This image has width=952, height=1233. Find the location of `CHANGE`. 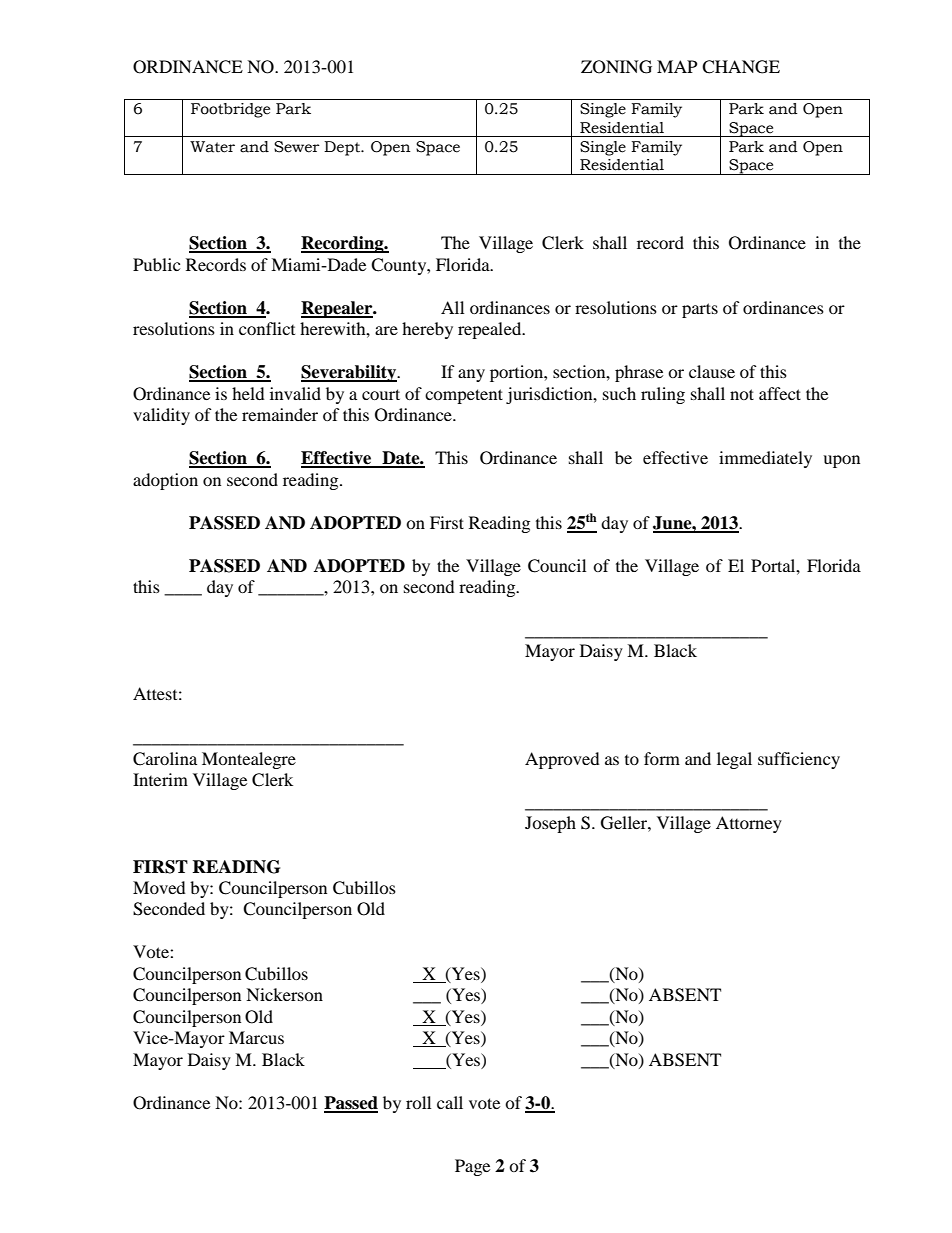

CHANGE is located at coordinates (741, 67).
